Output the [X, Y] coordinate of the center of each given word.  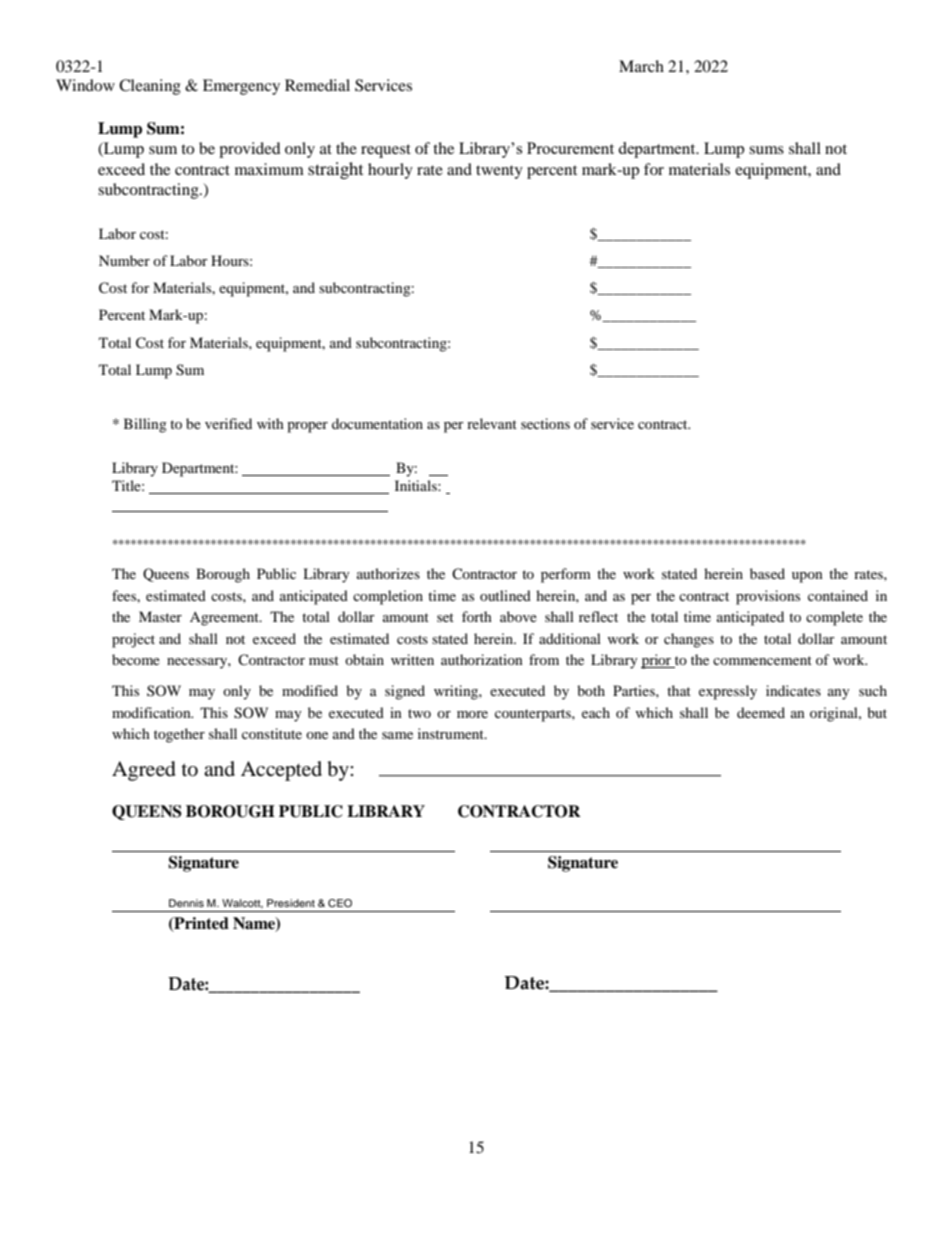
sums [766, 150]
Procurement [570, 148]
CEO [340, 903]
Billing [145, 425]
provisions [768, 597]
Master [160, 616]
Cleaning [150, 87]
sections [545, 423]
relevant [492, 423]
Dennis [186, 903]
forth [477, 616]
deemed [761, 712]
